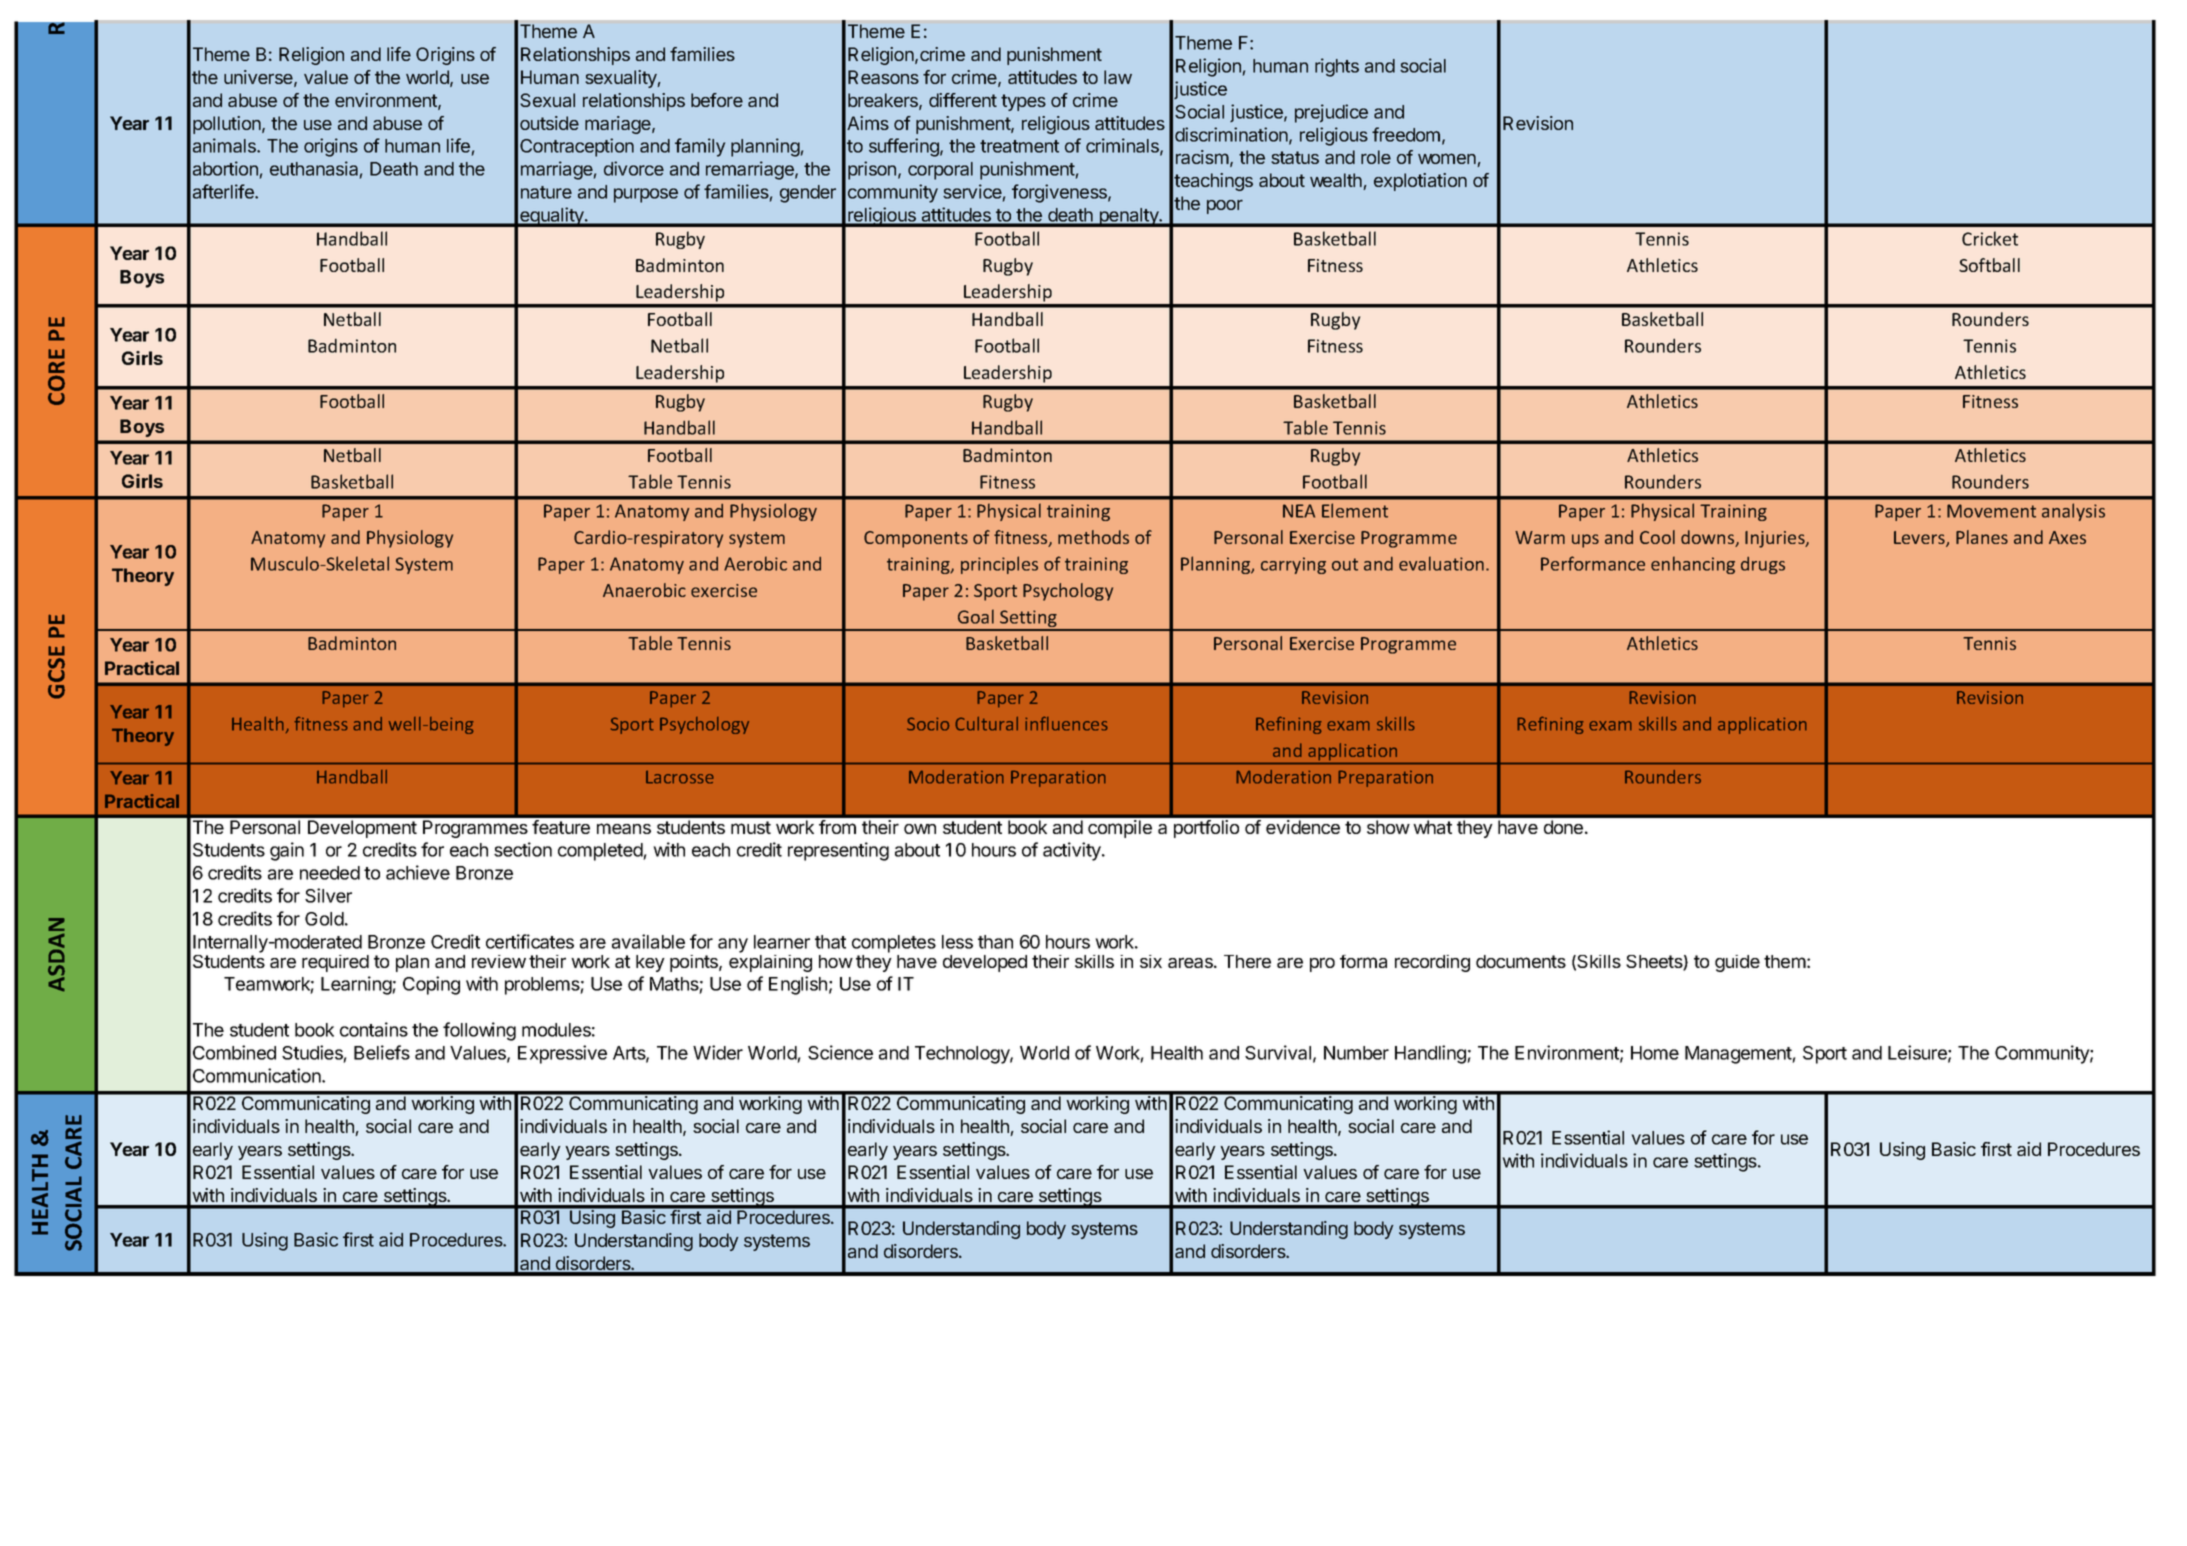  Describe the element at coordinates (549, 123) in the screenshot. I see `outside` at that location.
